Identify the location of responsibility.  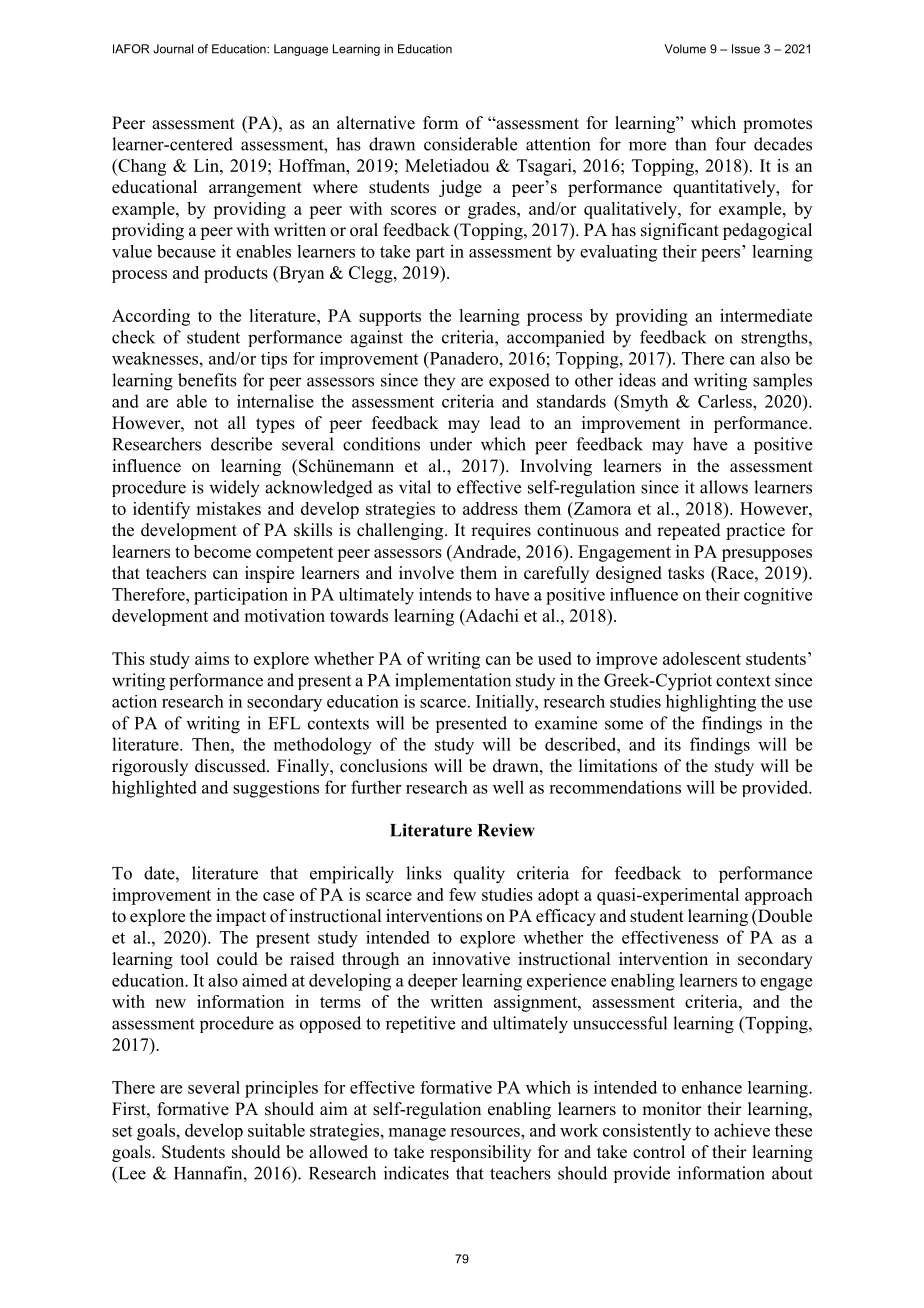
(480, 1153).
